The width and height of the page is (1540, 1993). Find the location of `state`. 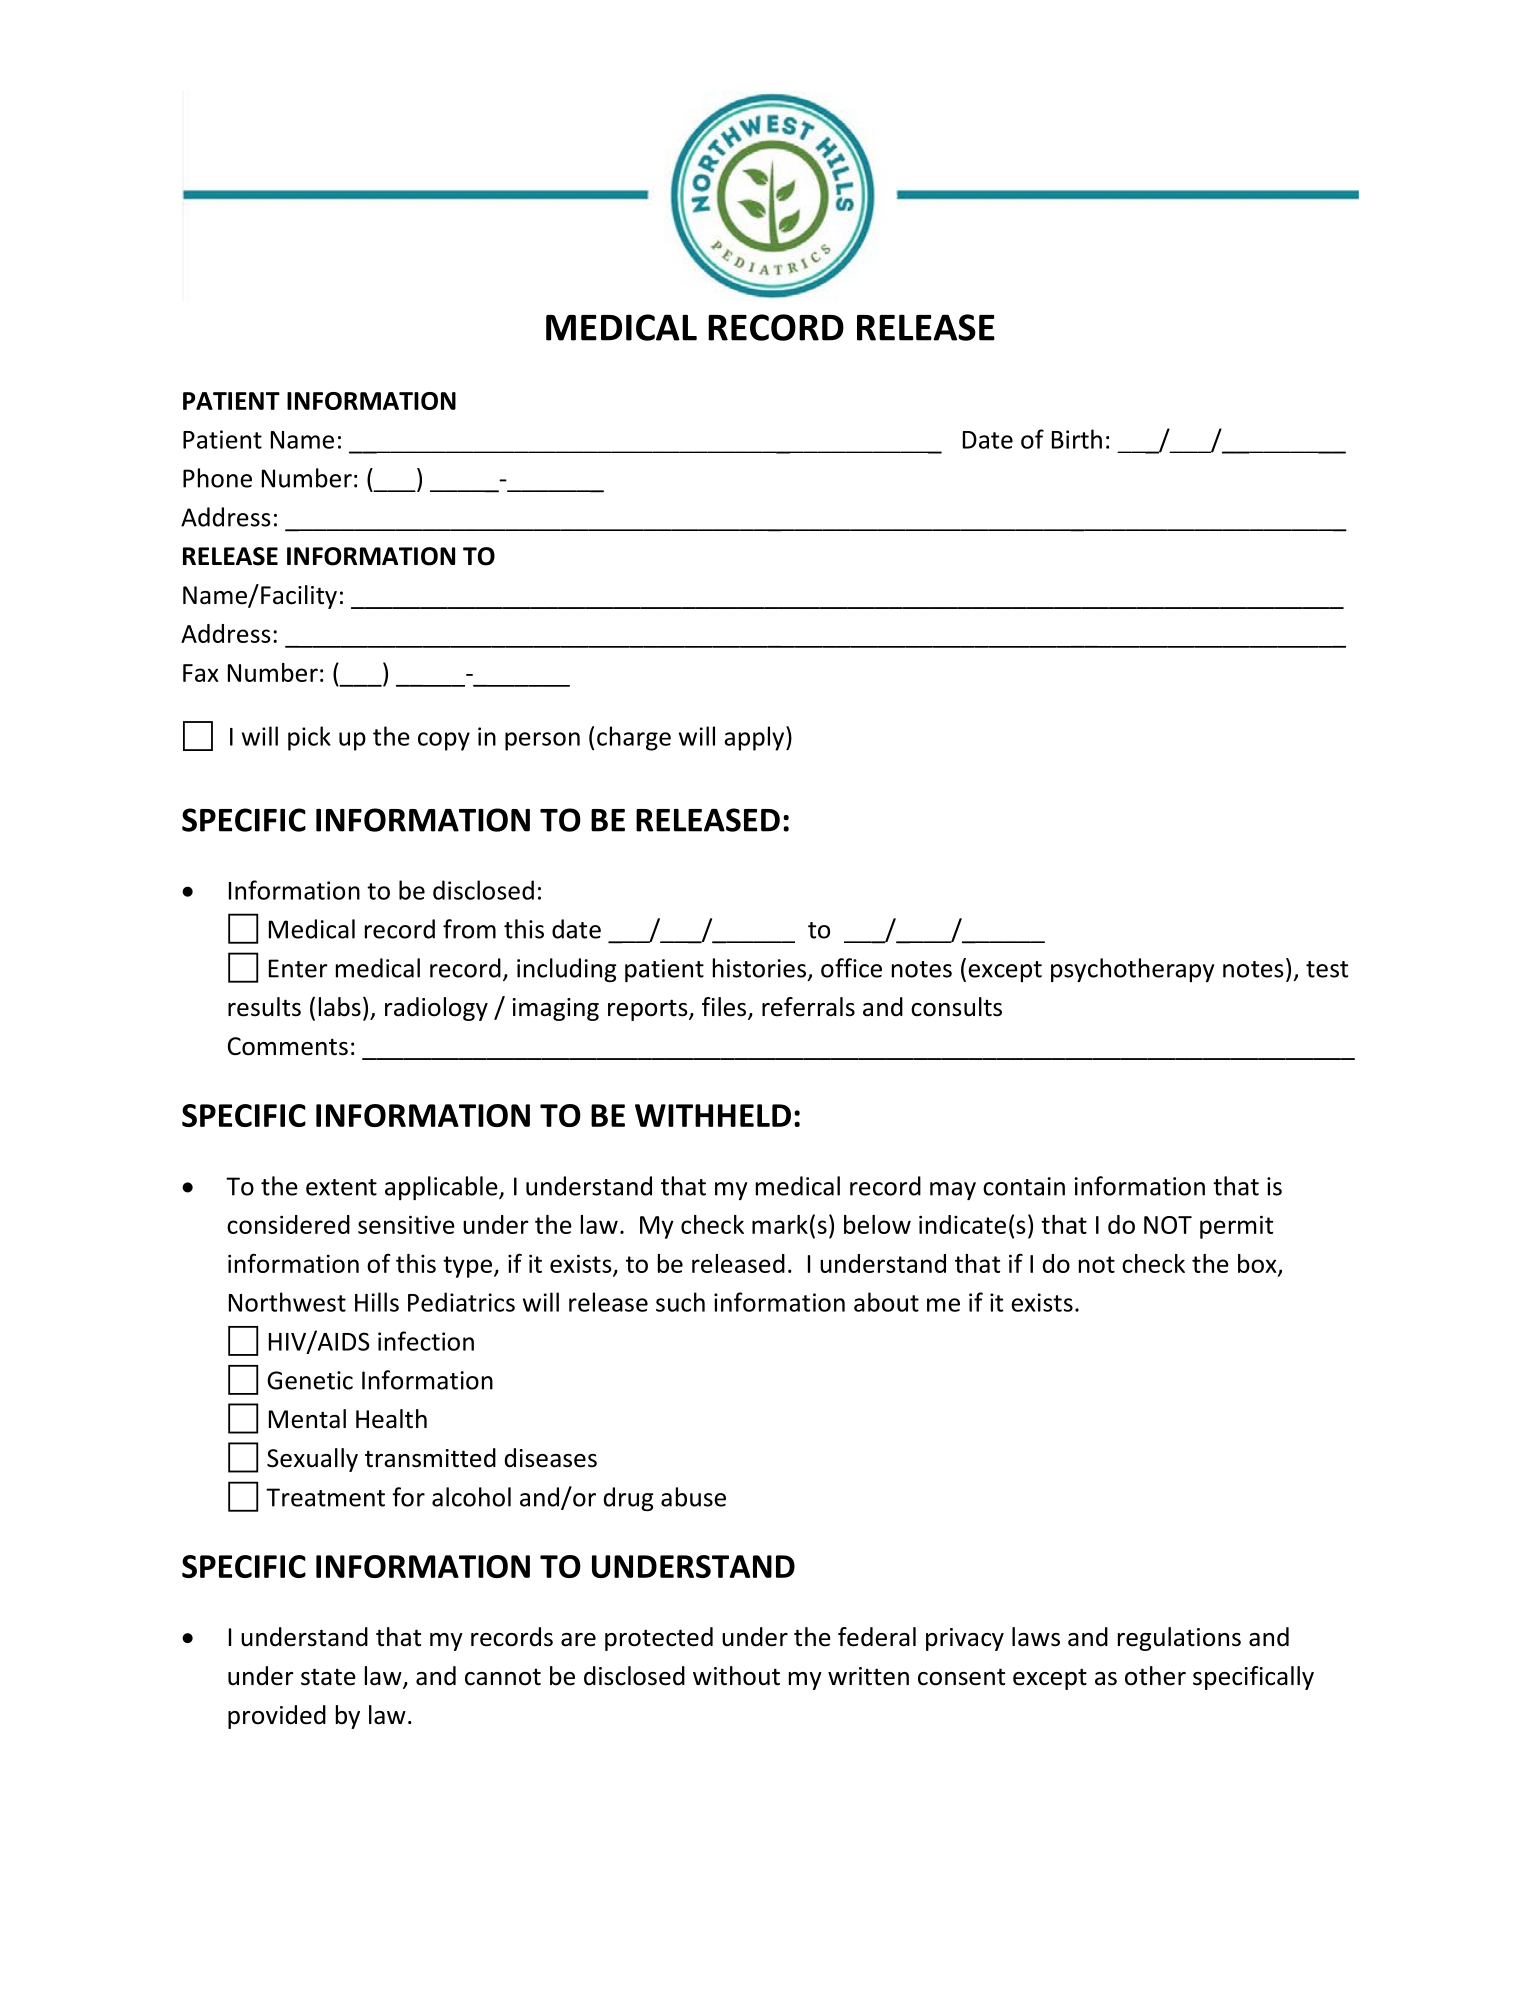

state is located at coordinates (328, 1677).
